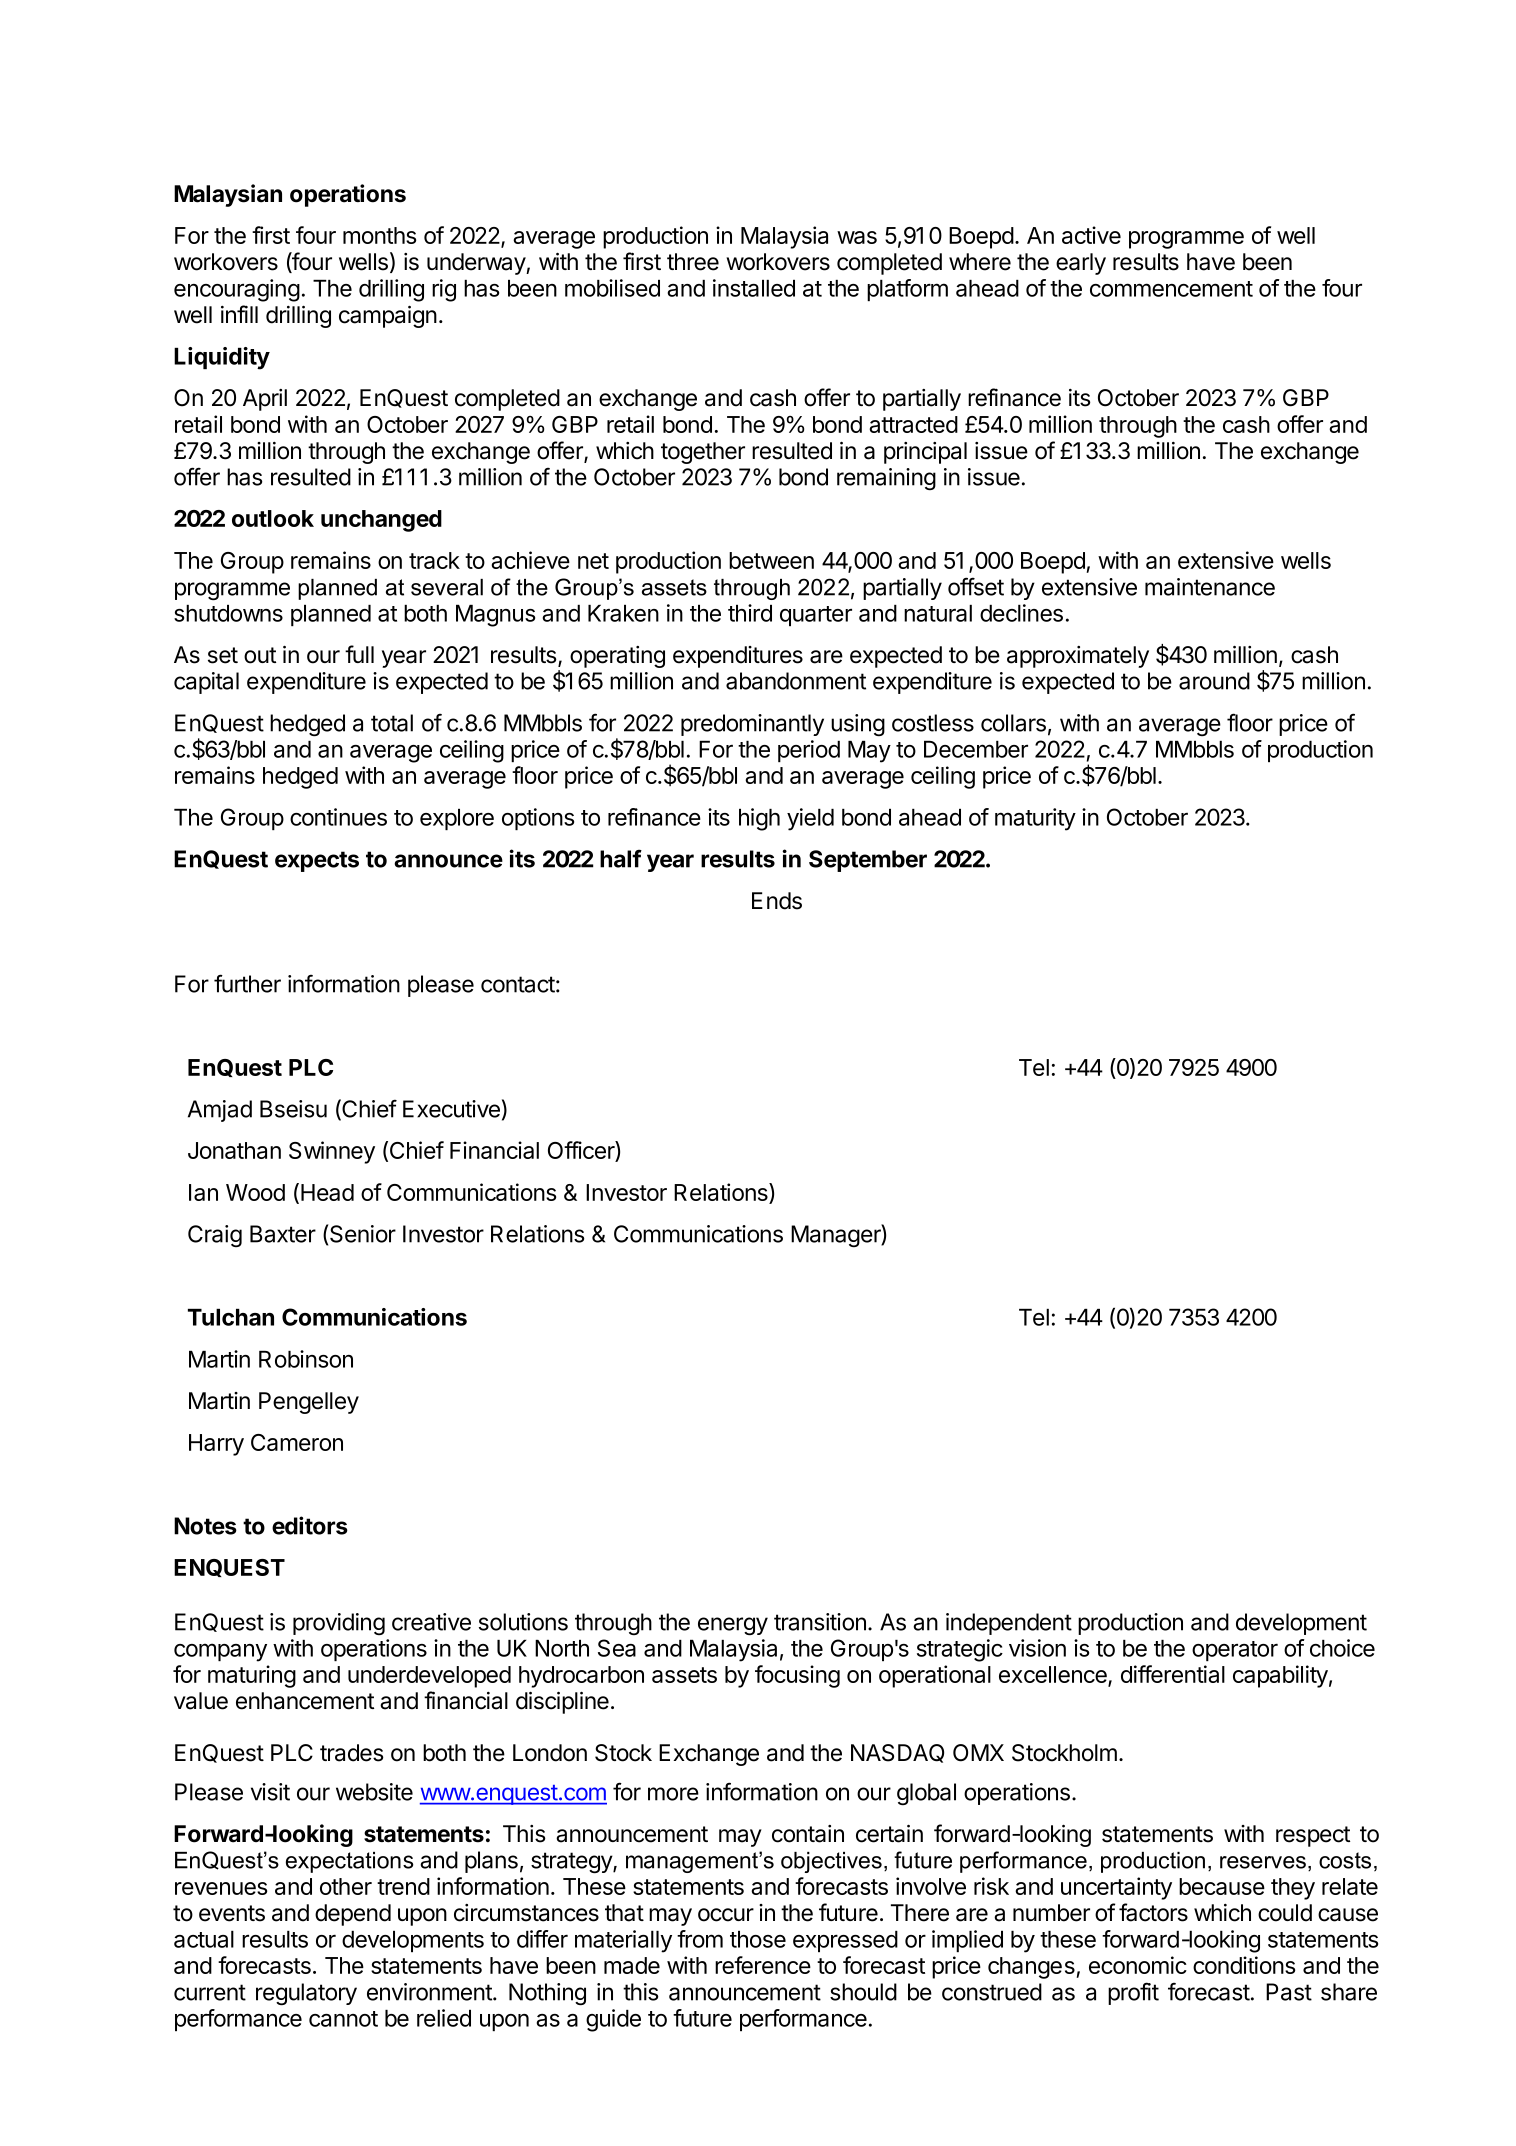 This document has height=2146, width=1516. I want to click on maturity, so click(1035, 819).
